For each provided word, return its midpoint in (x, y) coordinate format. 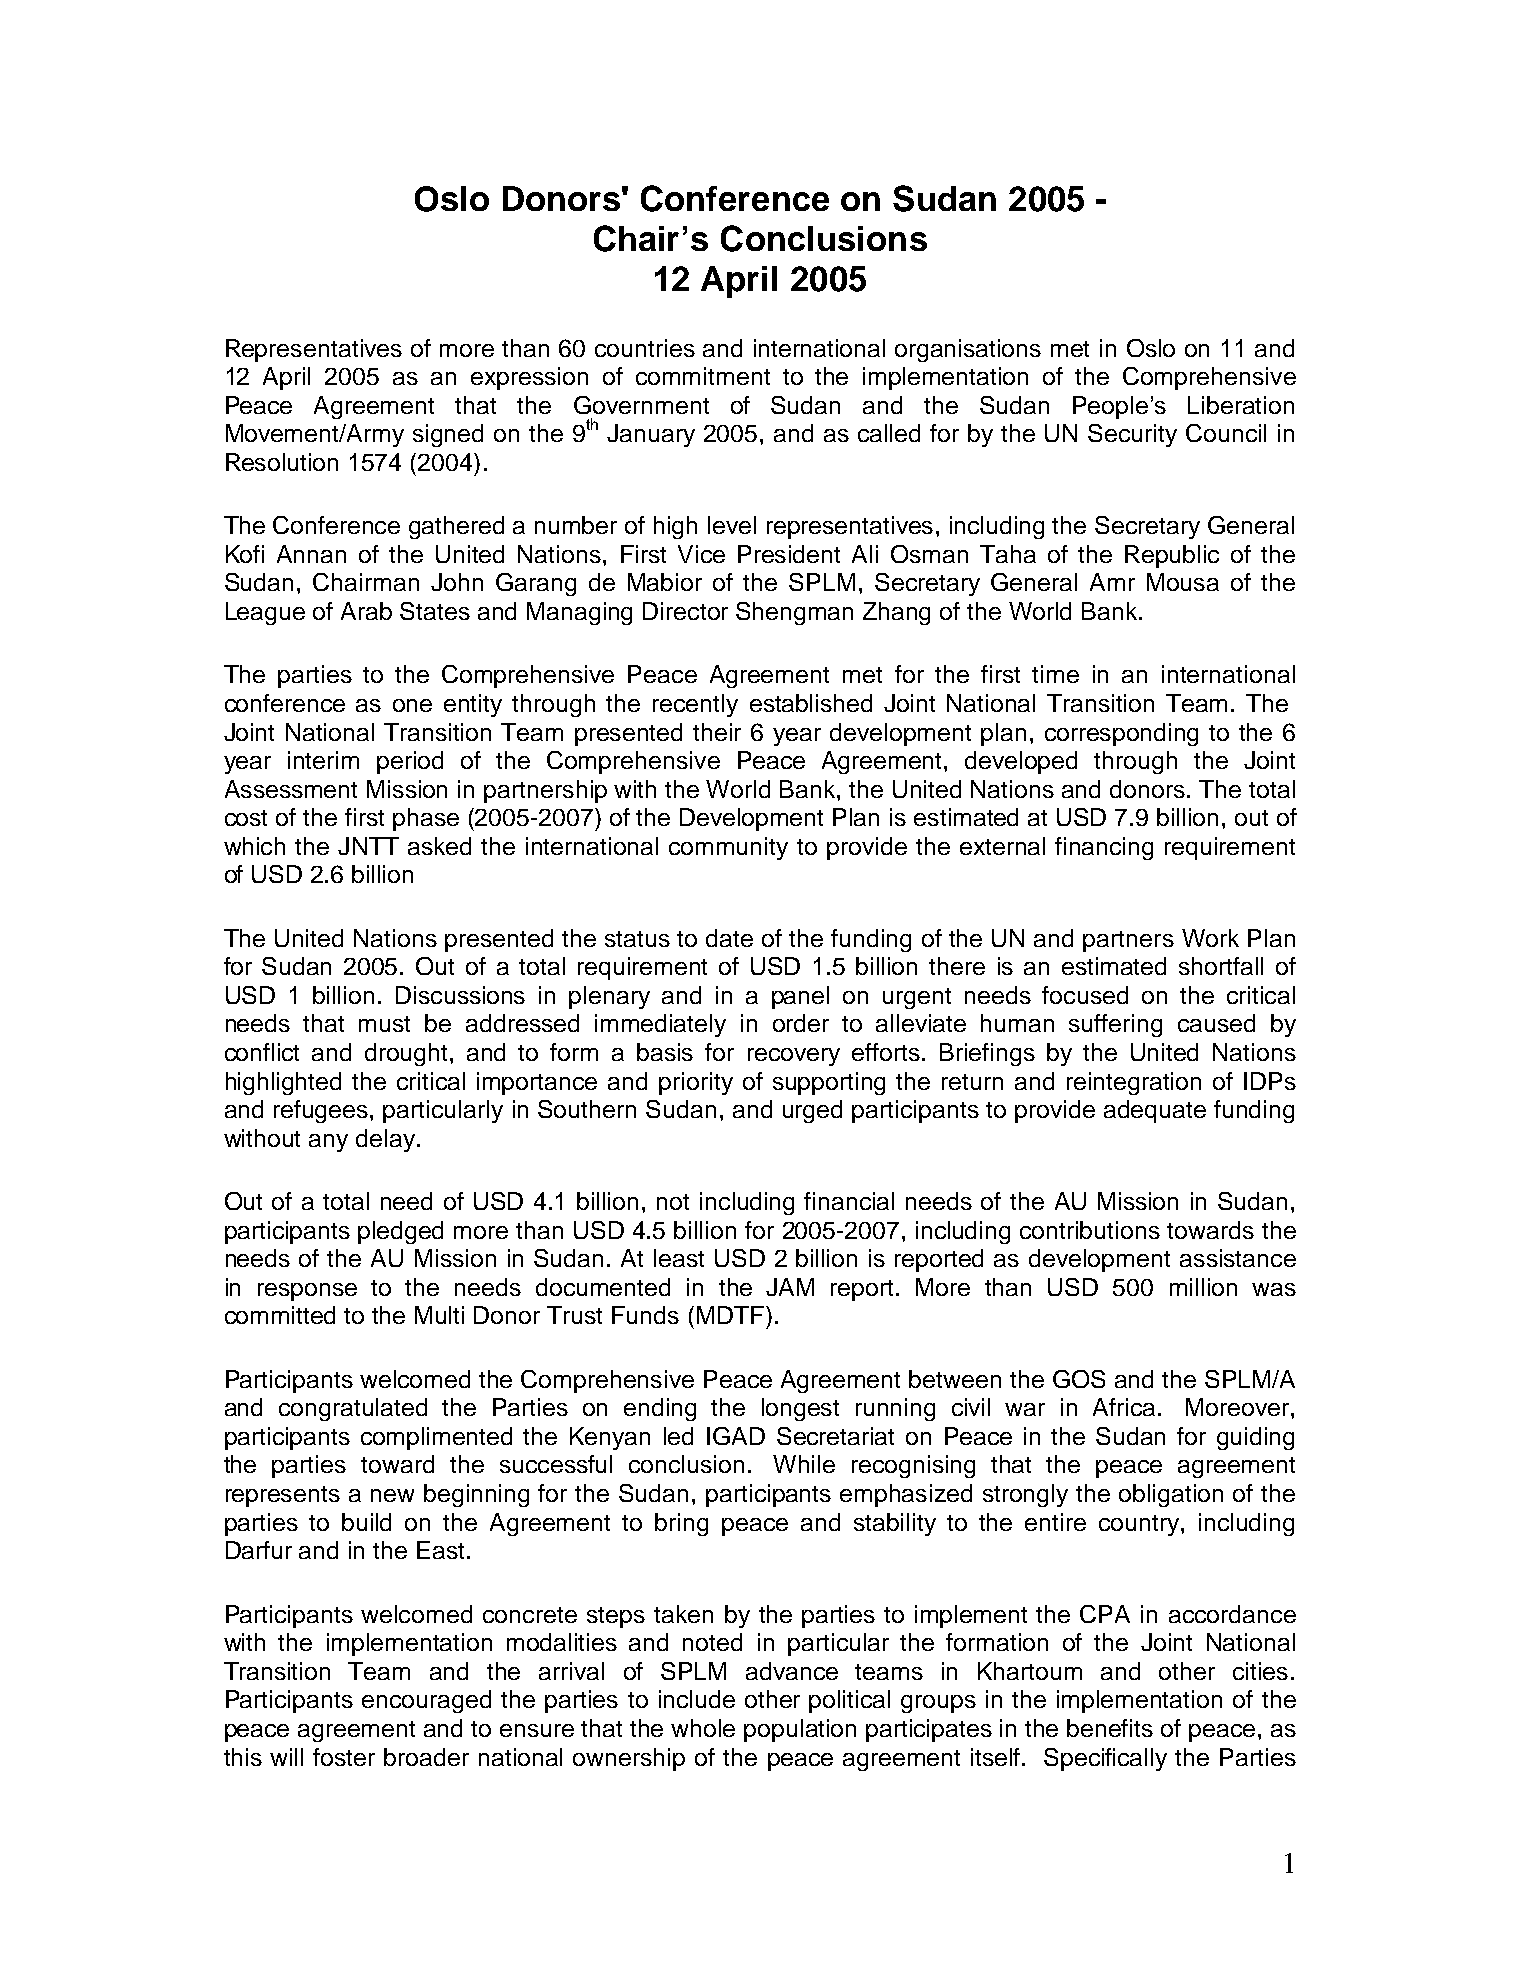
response (307, 1292)
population (800, 1730)
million (1203, 1287)
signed (448, 435)
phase (426, 819)
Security (1132, 435)
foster (344, 1757)
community (728, 848)
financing (1104, 848)
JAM (790, 1287)
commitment (703, 376)
